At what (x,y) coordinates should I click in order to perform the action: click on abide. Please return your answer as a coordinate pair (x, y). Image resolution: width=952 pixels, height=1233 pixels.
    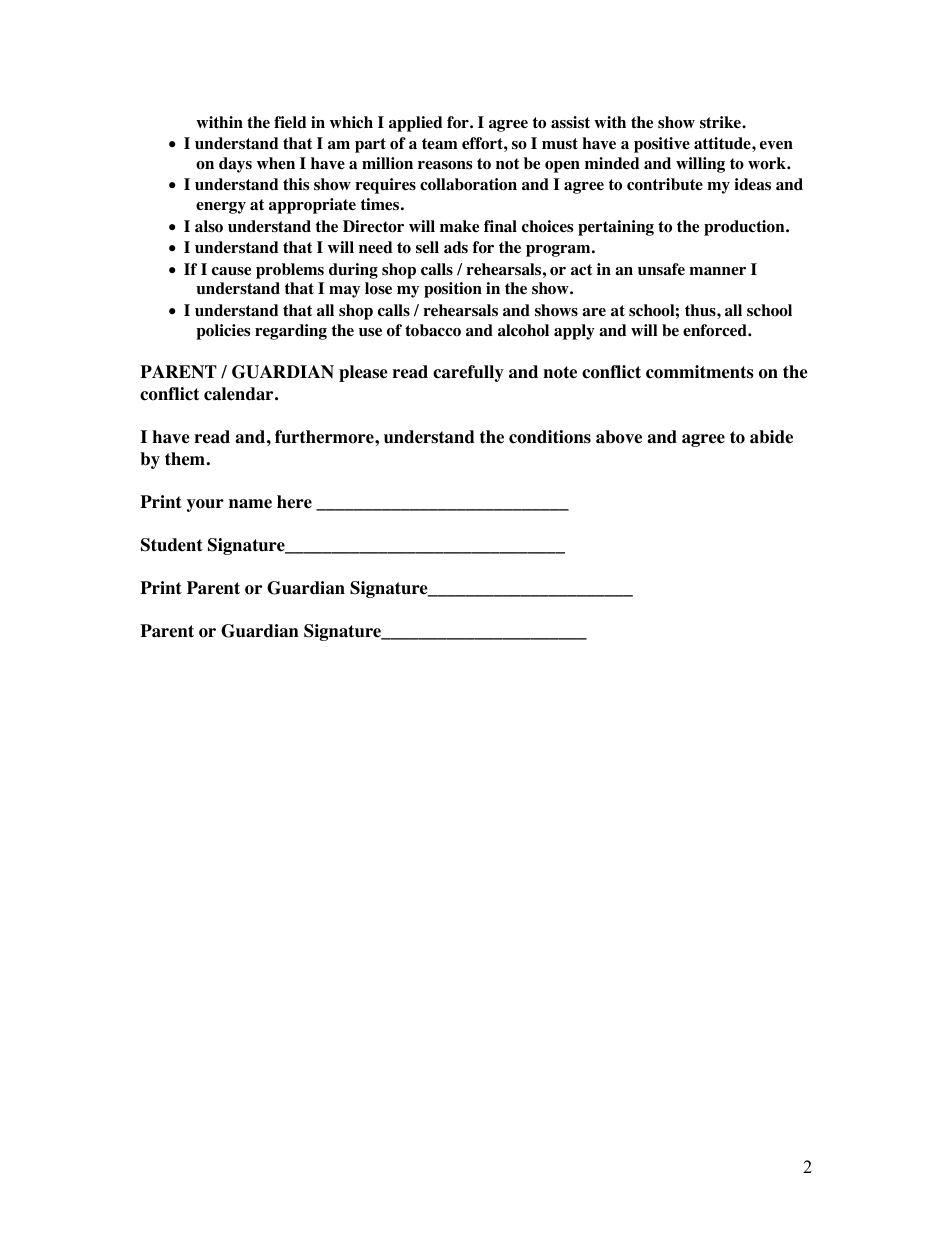
    Looking at the image, I should click on (771, 437).
